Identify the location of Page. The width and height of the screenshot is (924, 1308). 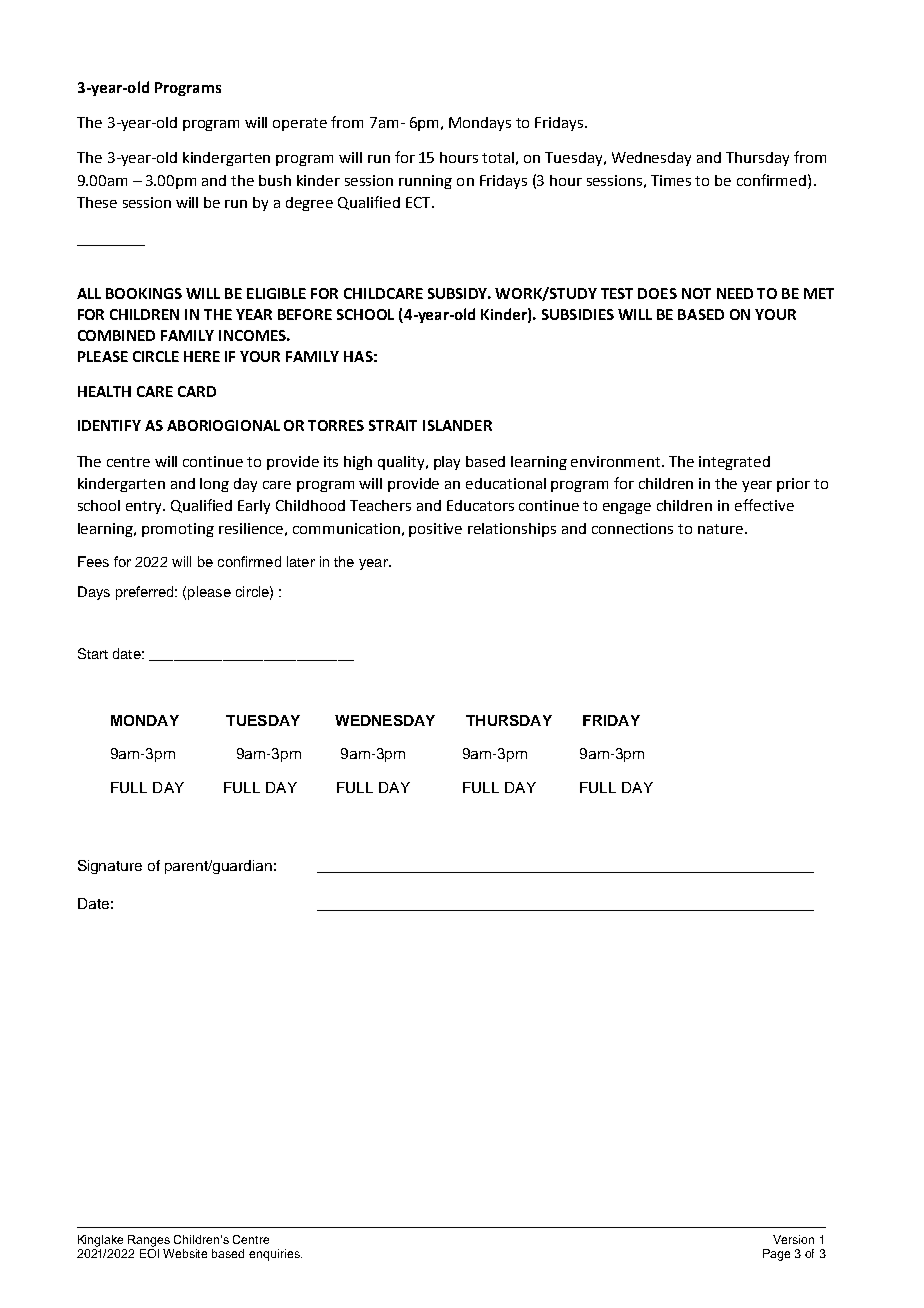
(776, 1255).
